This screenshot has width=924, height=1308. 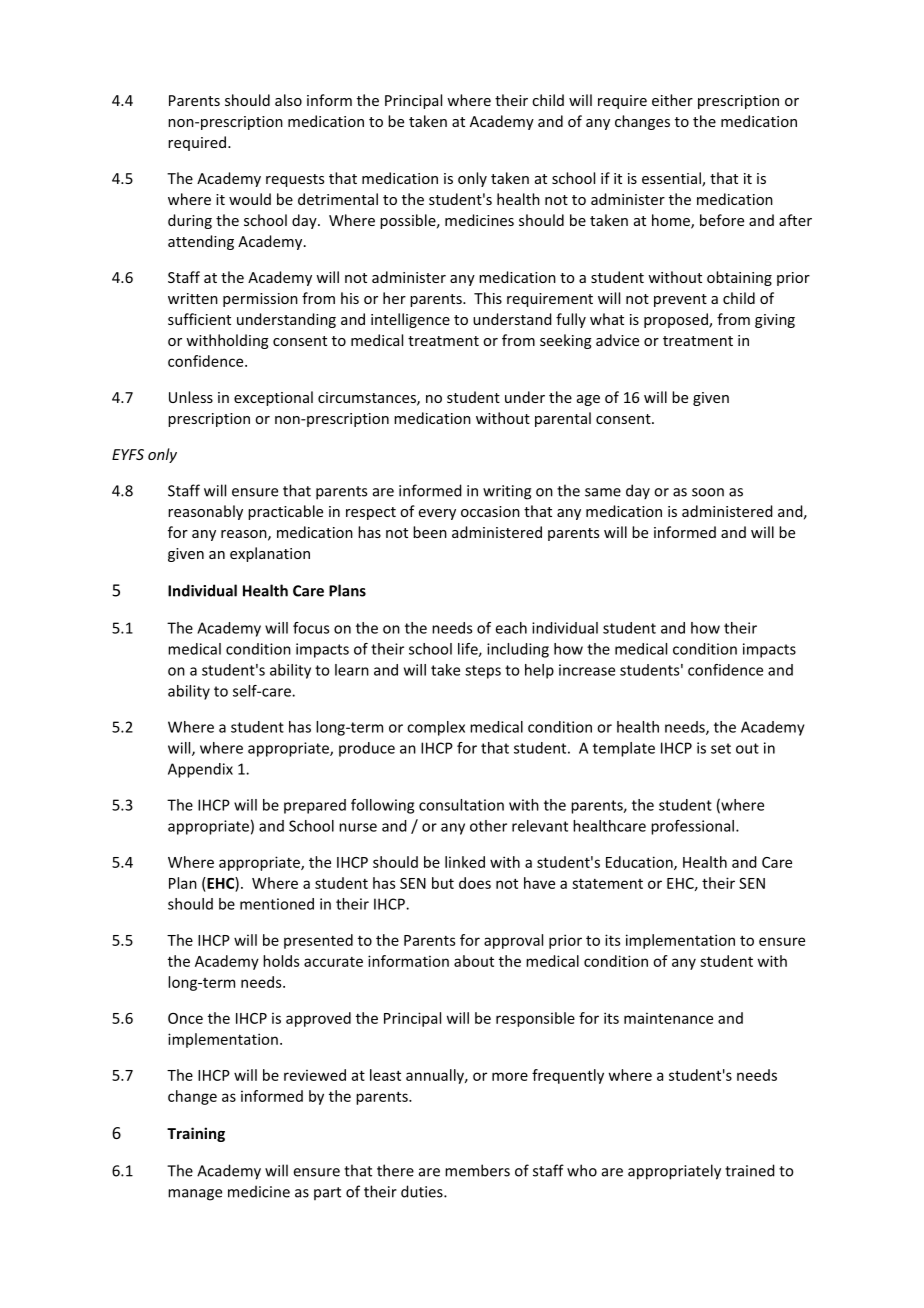 I want to click on proposed, so click(x=677, y=320).
